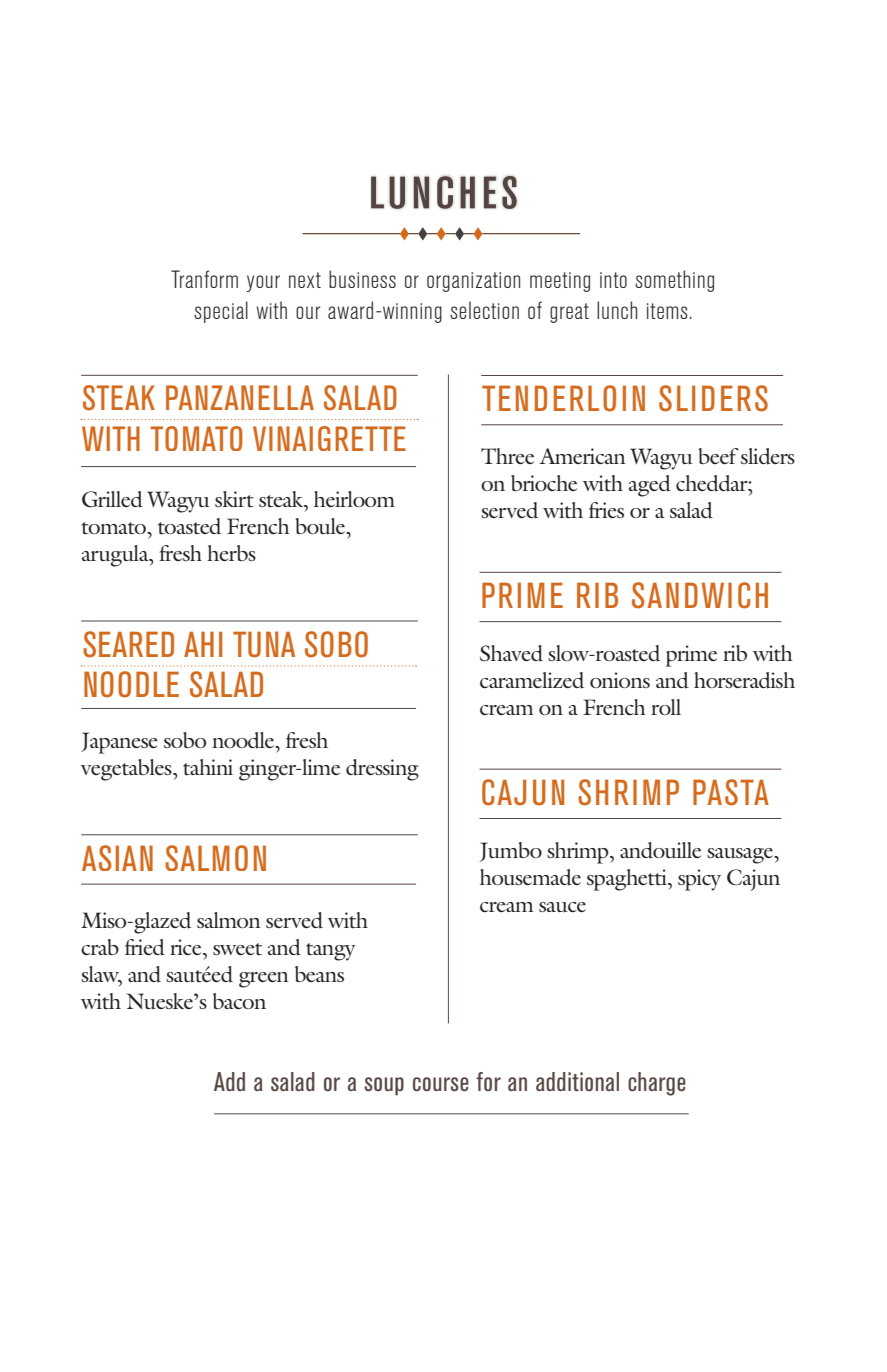 This document has height=1372, width=887. What do you see at coordinates (221, 312) in the document?
I see `special` at bounding box center [221, 312].
